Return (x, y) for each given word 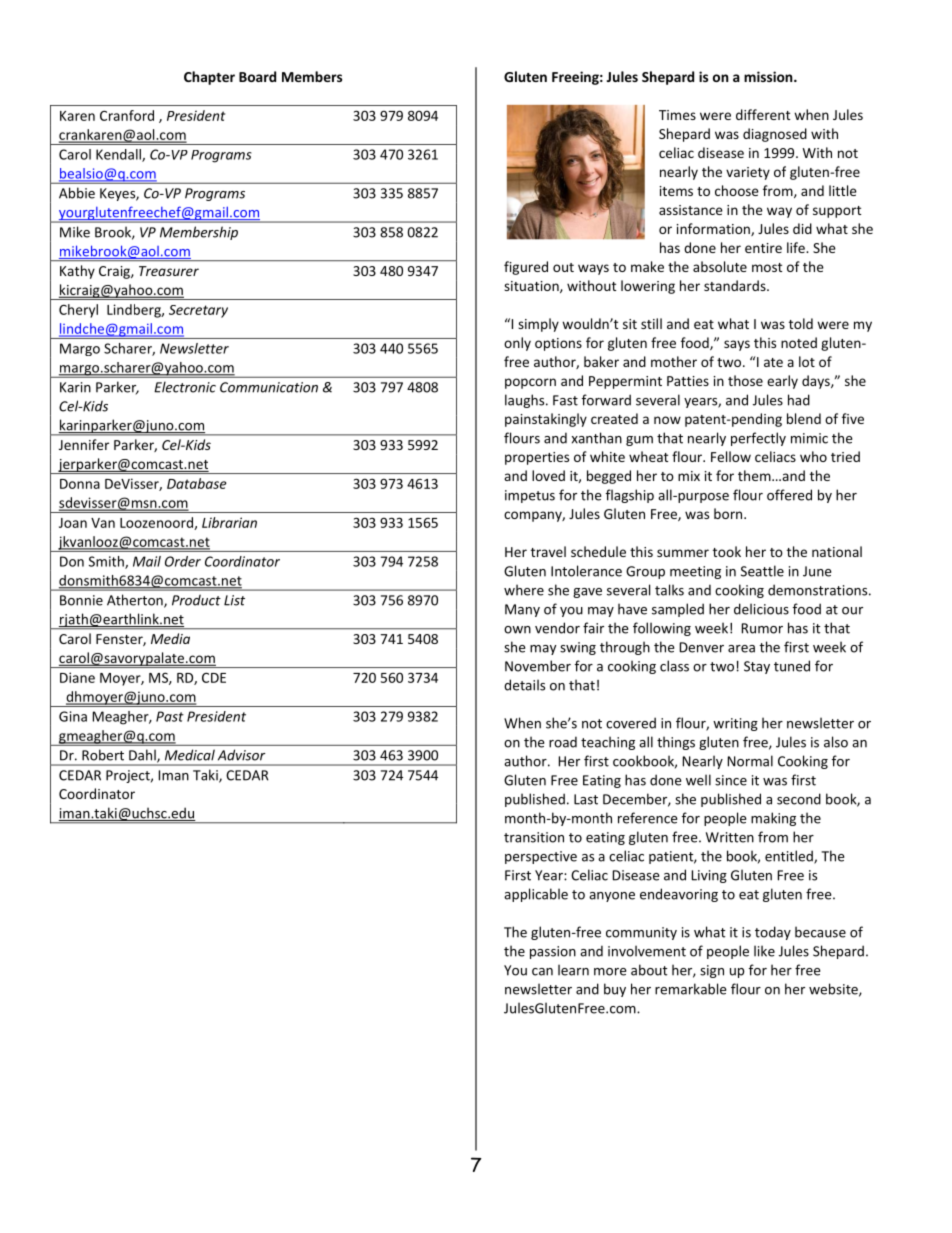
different (763, 114)
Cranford (127, 115)
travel (548, 551)
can (542, 972)
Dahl (143, 756)
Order (183, 561)
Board (257, 76)
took (727, 551)
